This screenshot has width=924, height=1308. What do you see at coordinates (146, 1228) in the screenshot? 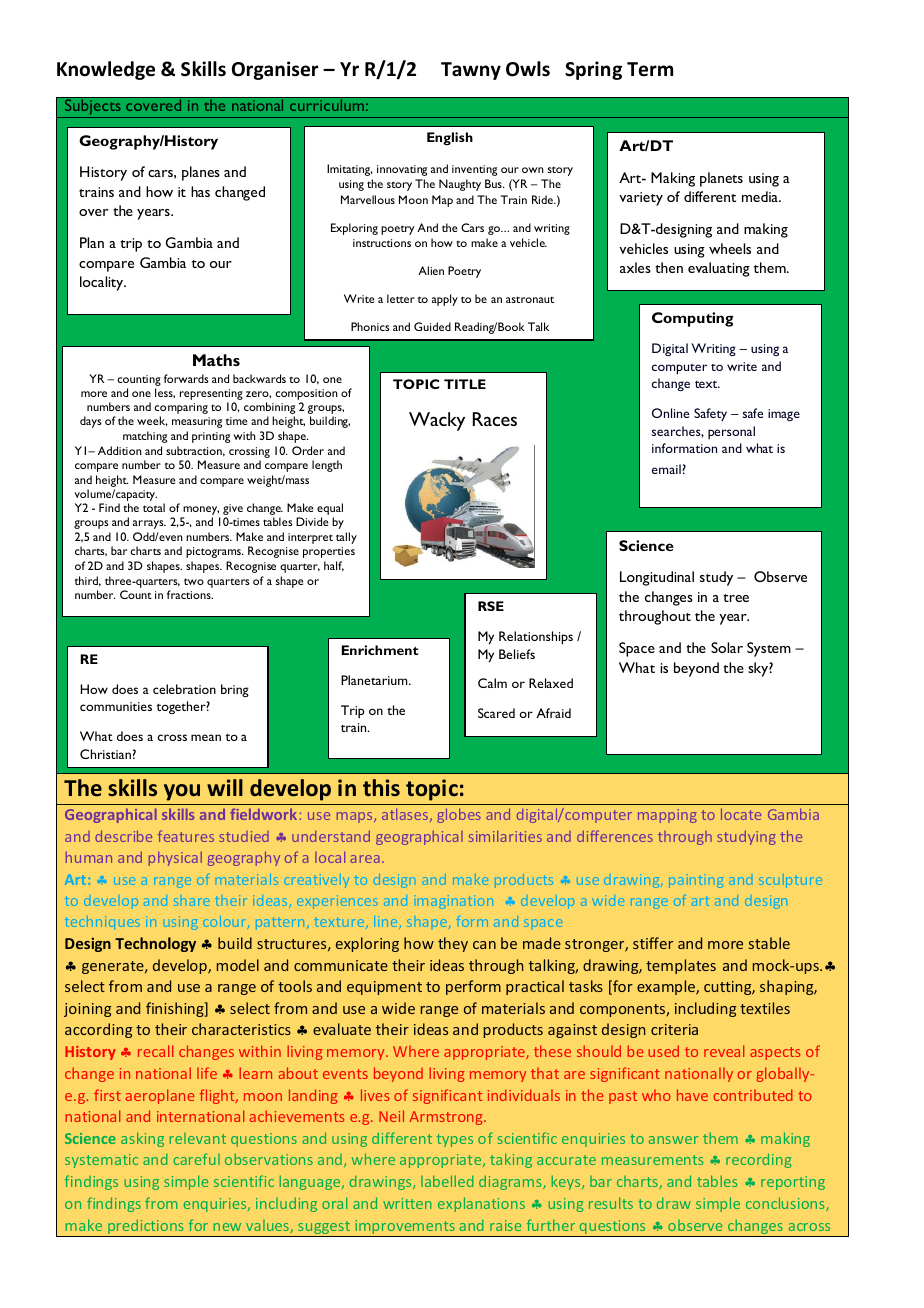
I see `predictions` at bounding box center [146, 1228].
